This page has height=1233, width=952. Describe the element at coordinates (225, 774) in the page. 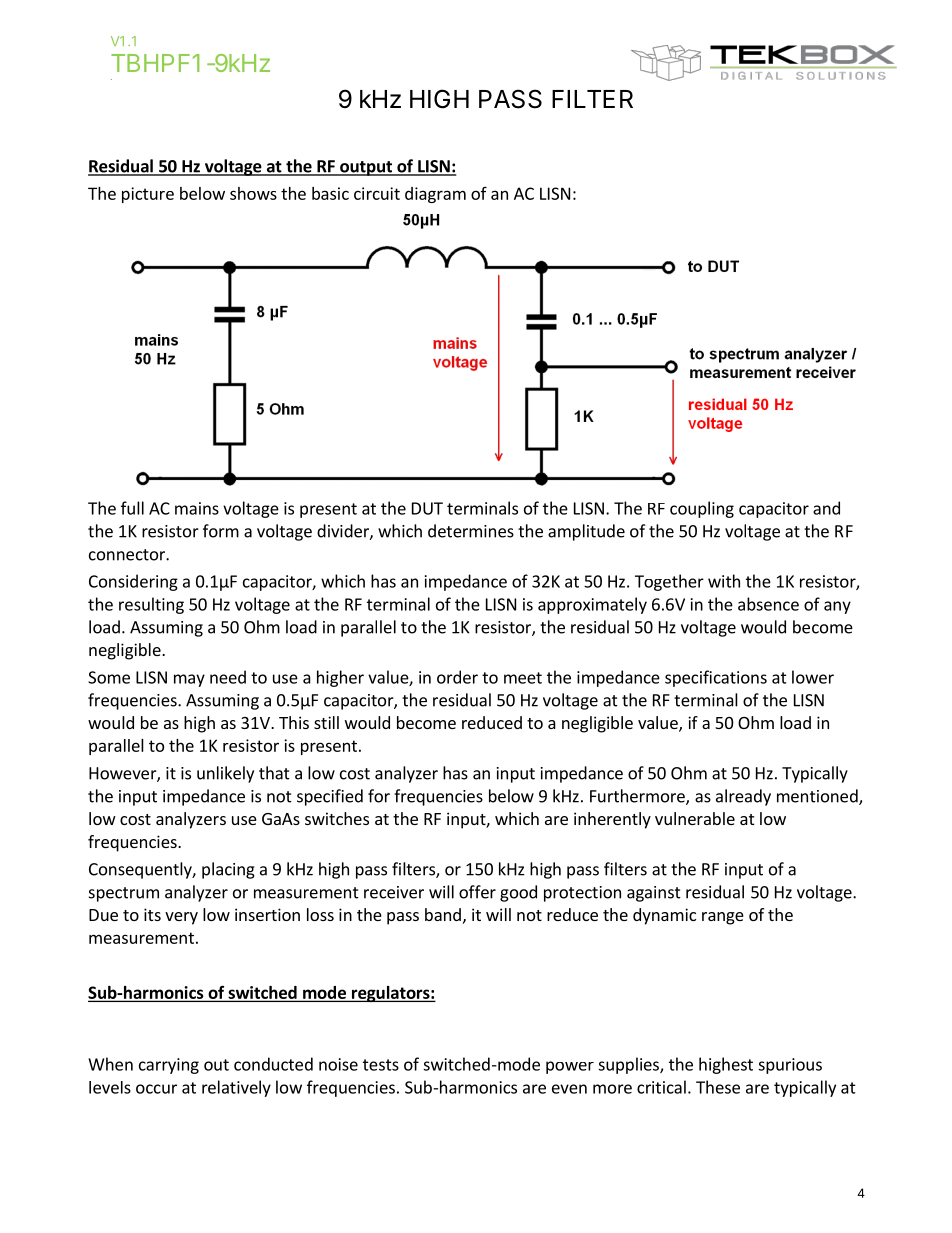

I see `unlikely` at that location.
